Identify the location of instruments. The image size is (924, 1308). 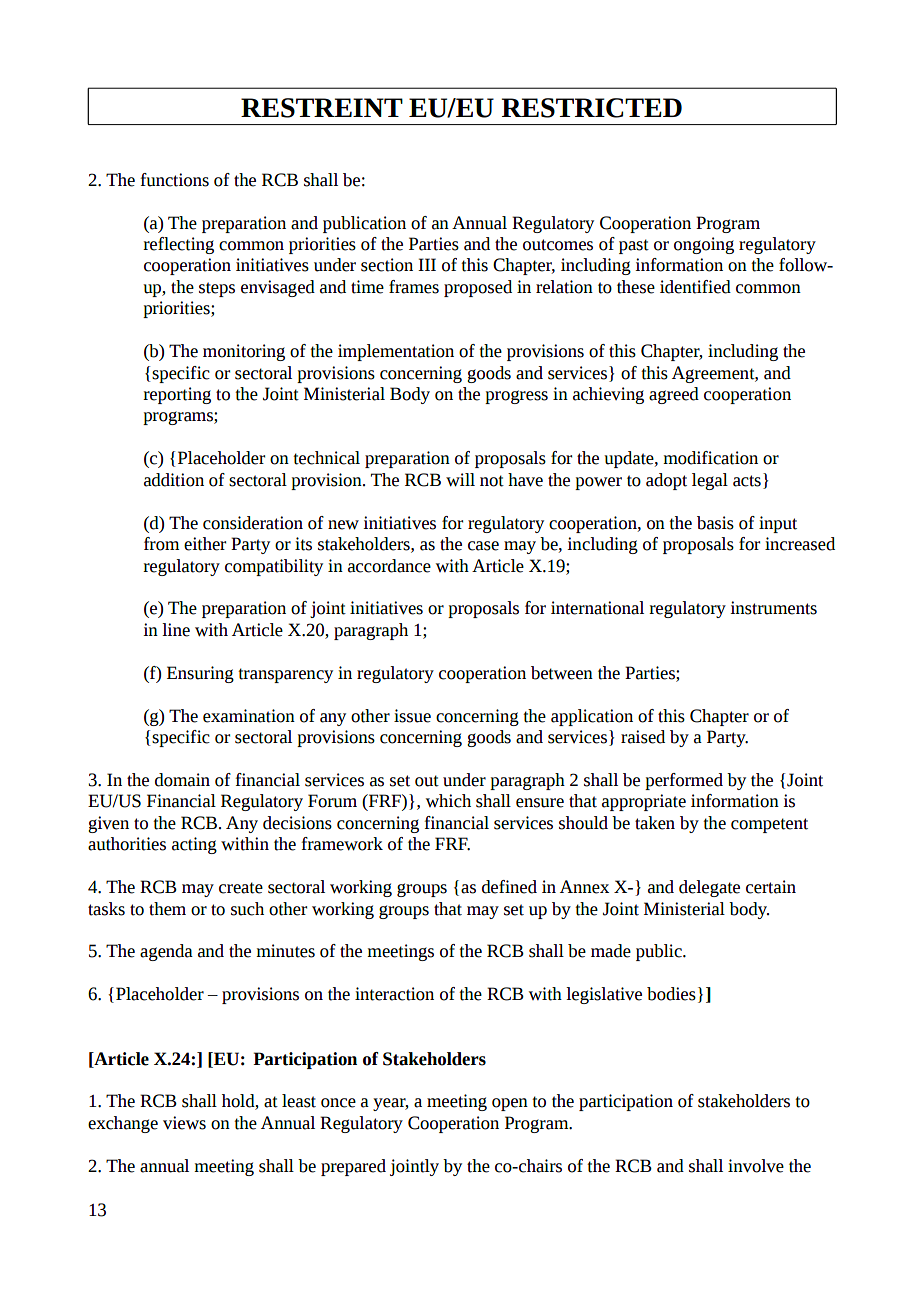
(773, 608).
